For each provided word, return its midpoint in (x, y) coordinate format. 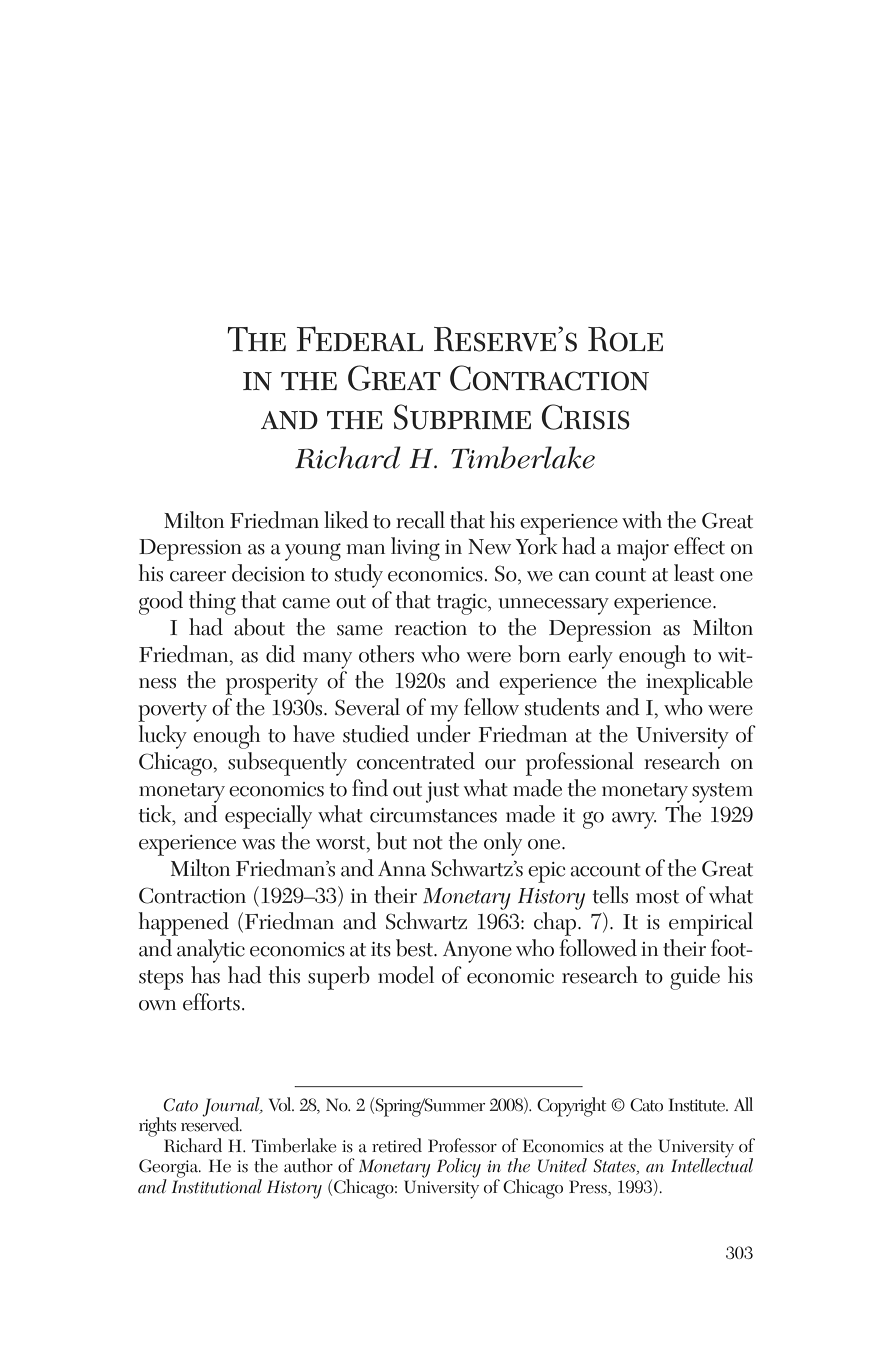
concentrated (416, 761)
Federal (359, 339)
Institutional (217, 1185)
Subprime (462, 417)
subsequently (287, 764)
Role (625, 339)
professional (580, 764)
